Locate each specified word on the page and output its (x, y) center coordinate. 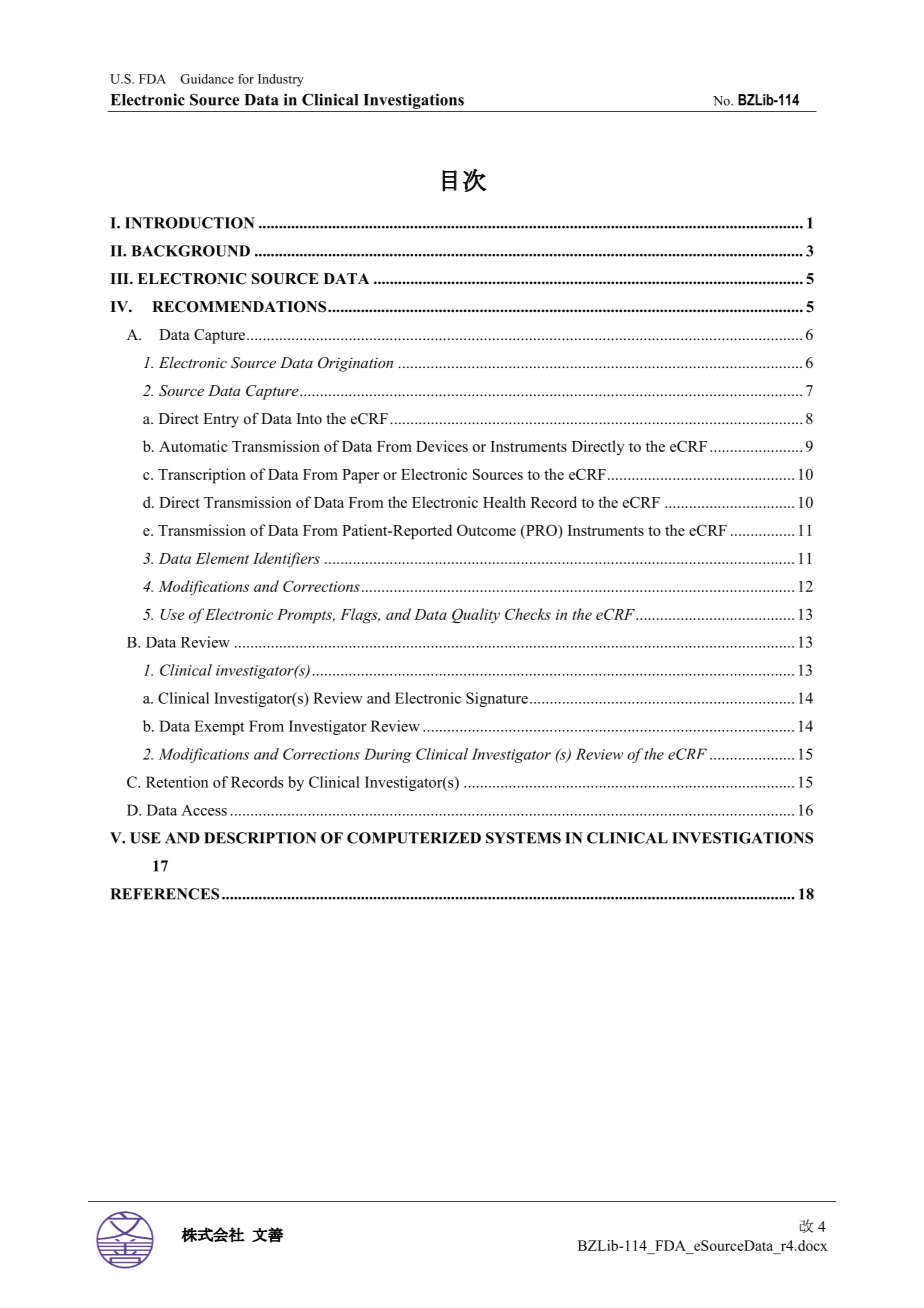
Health (504, 502)
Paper (360, 476)
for (246, 79)
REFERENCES (164, 894)
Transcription (202, 476)
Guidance (207, 79)
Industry (281, 80)
